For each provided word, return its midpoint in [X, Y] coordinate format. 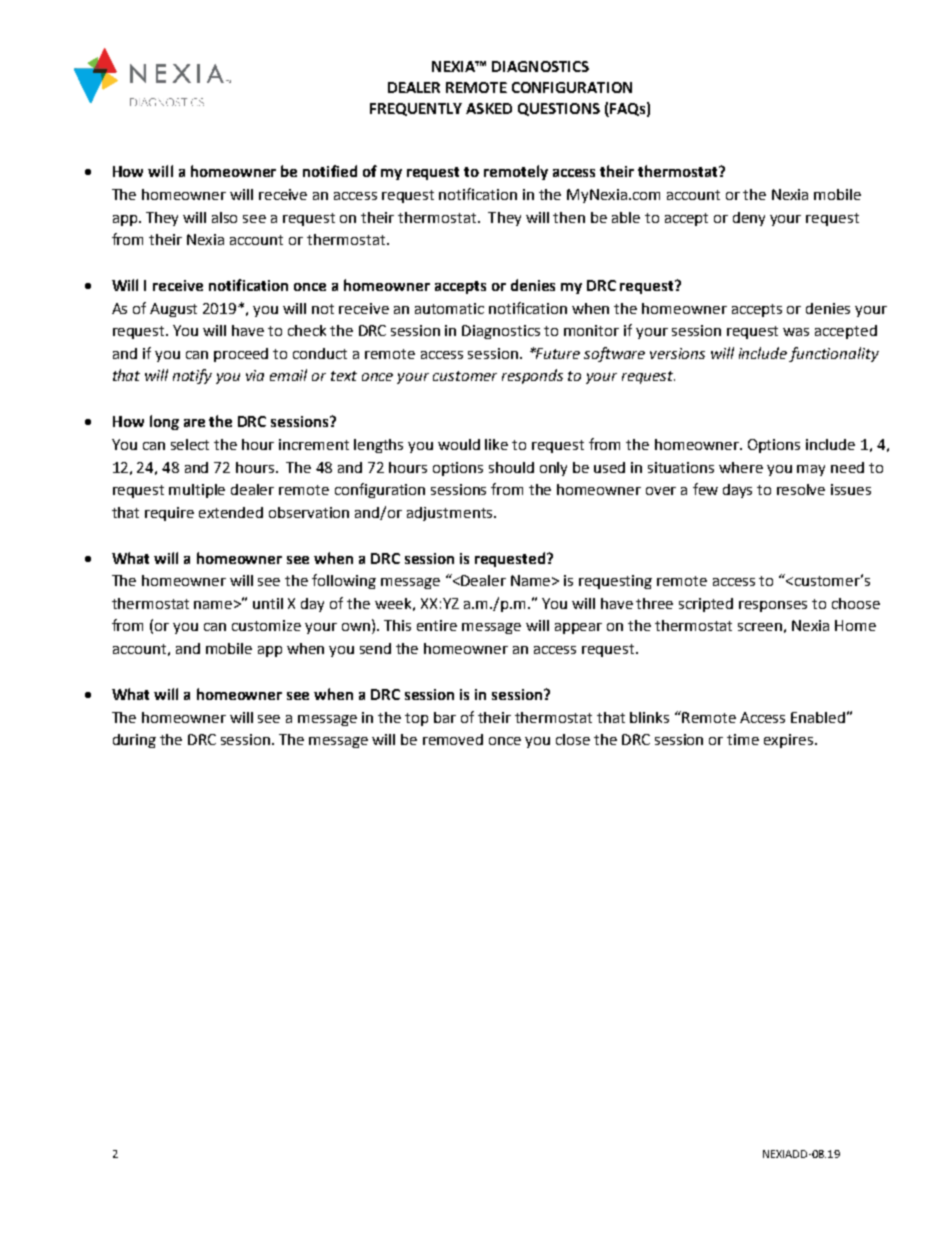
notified [330, 171]
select [190, 444]
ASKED [489, 108]
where [741, 467]
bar [445, 717]
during [134, 741]
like [496, 444]
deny [749, 219]
